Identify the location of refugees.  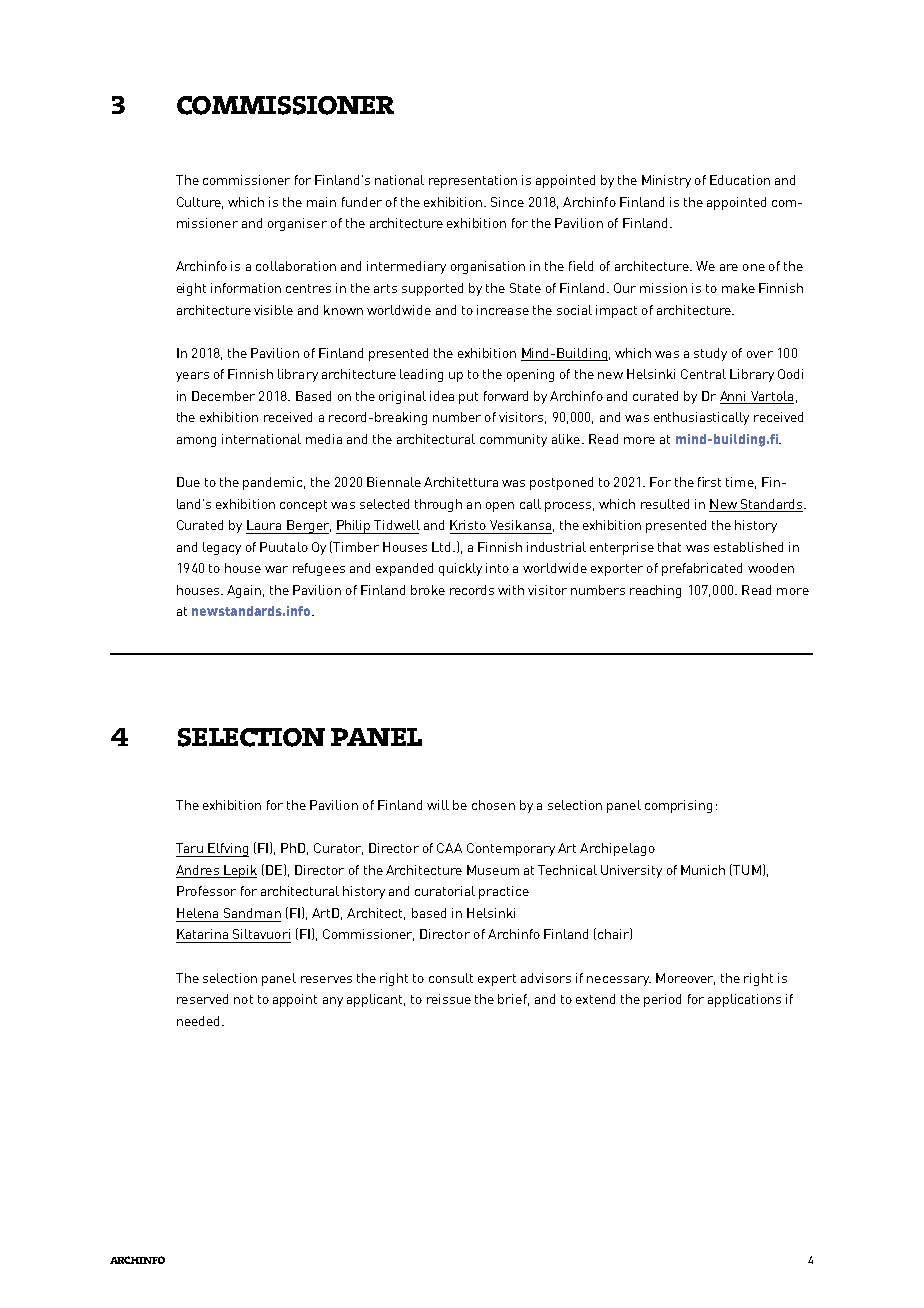
(319, 569).
